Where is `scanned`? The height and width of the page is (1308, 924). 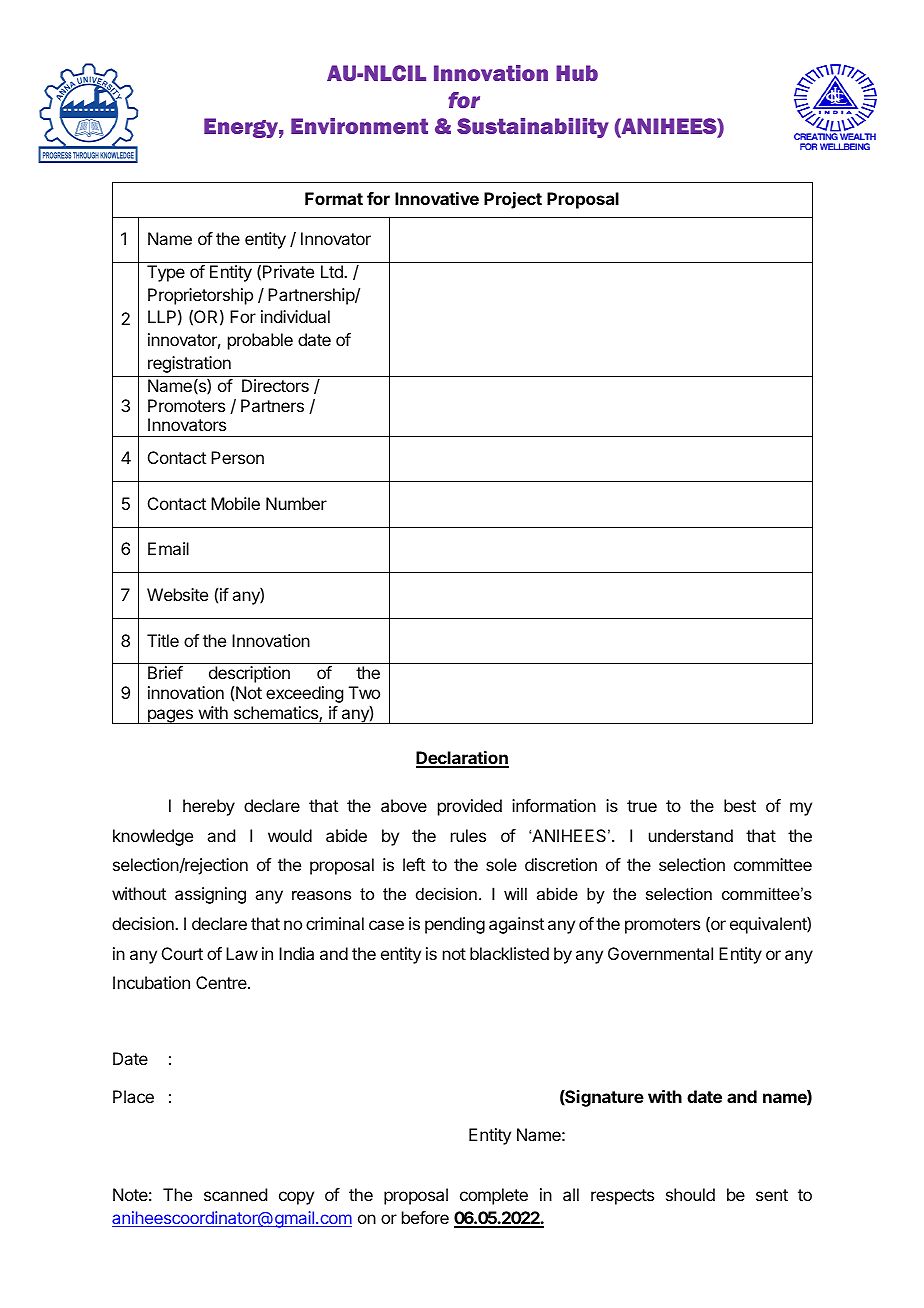
scanned is located at coordinates (235, 1194).
